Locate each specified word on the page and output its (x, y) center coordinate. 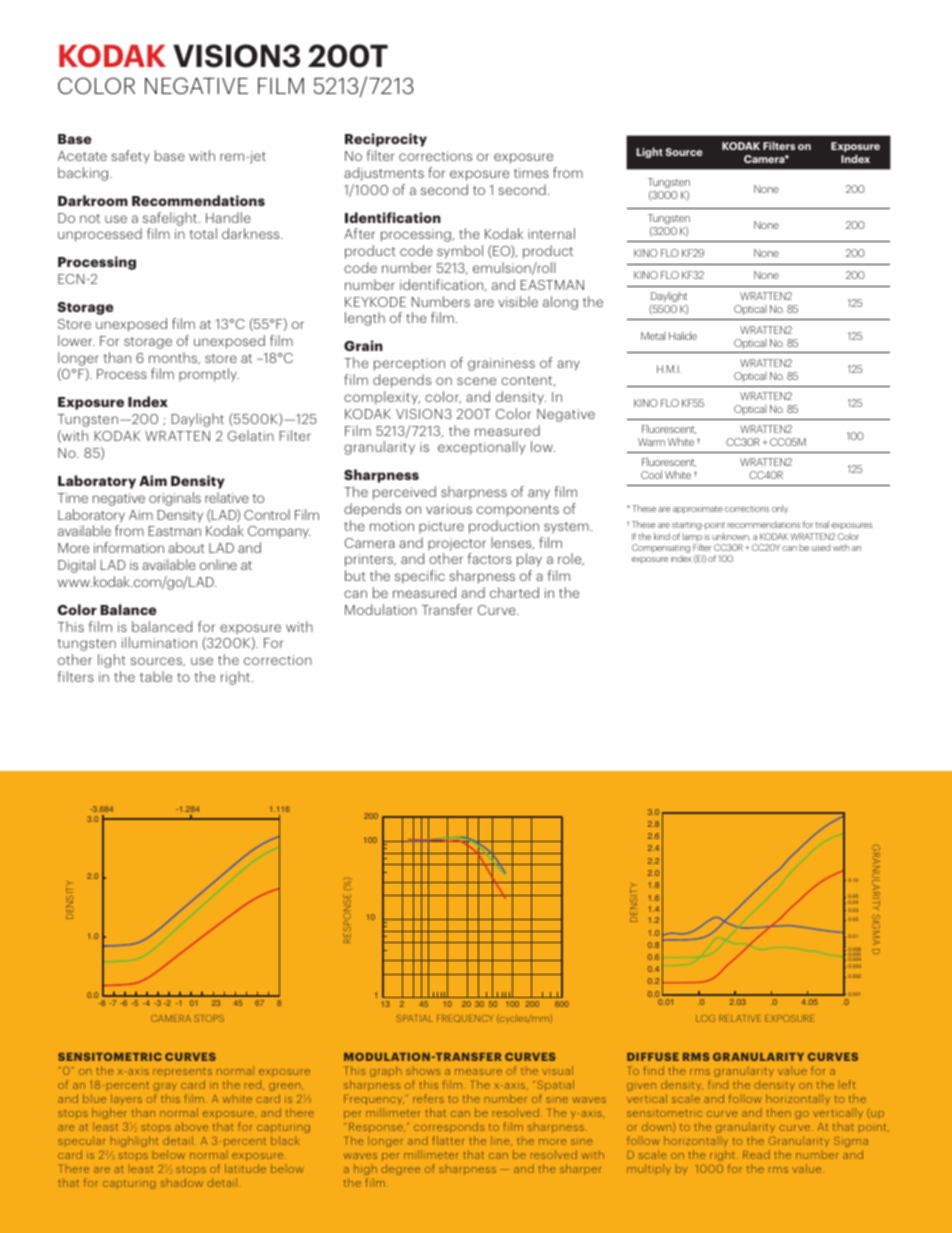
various (449, 509)
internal (551, 233)
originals (175, 499)
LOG (705, 1018)
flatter (448, 1140)
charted (514, 592)
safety (130, 157)
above (191, 1126)
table (156, 676)
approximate (698, 509)
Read (756, 1154)
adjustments (384, 174)
